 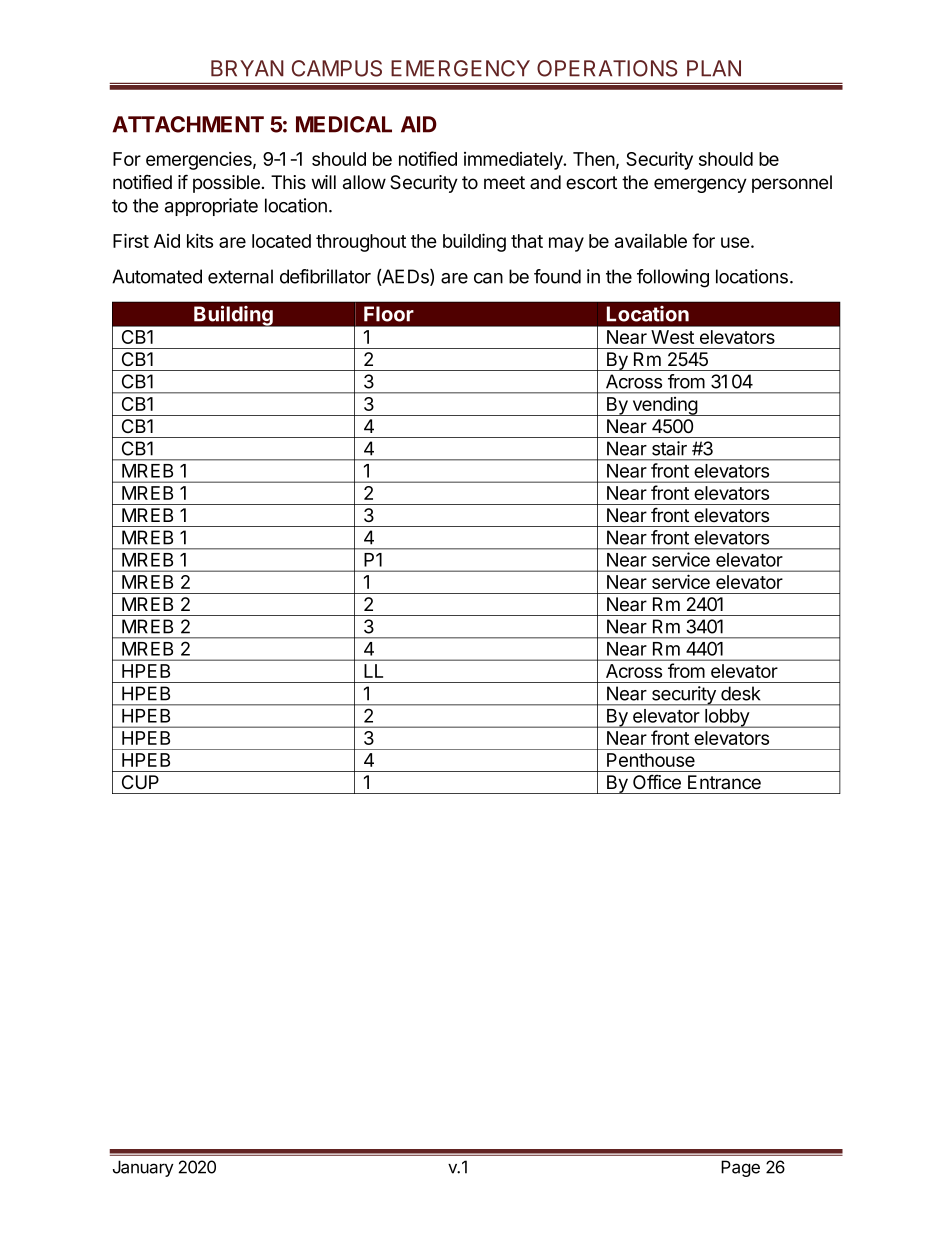 What do you see at coordinates (514, 161) in the document?
I see `immediately` at bounding box center [514, 161].
